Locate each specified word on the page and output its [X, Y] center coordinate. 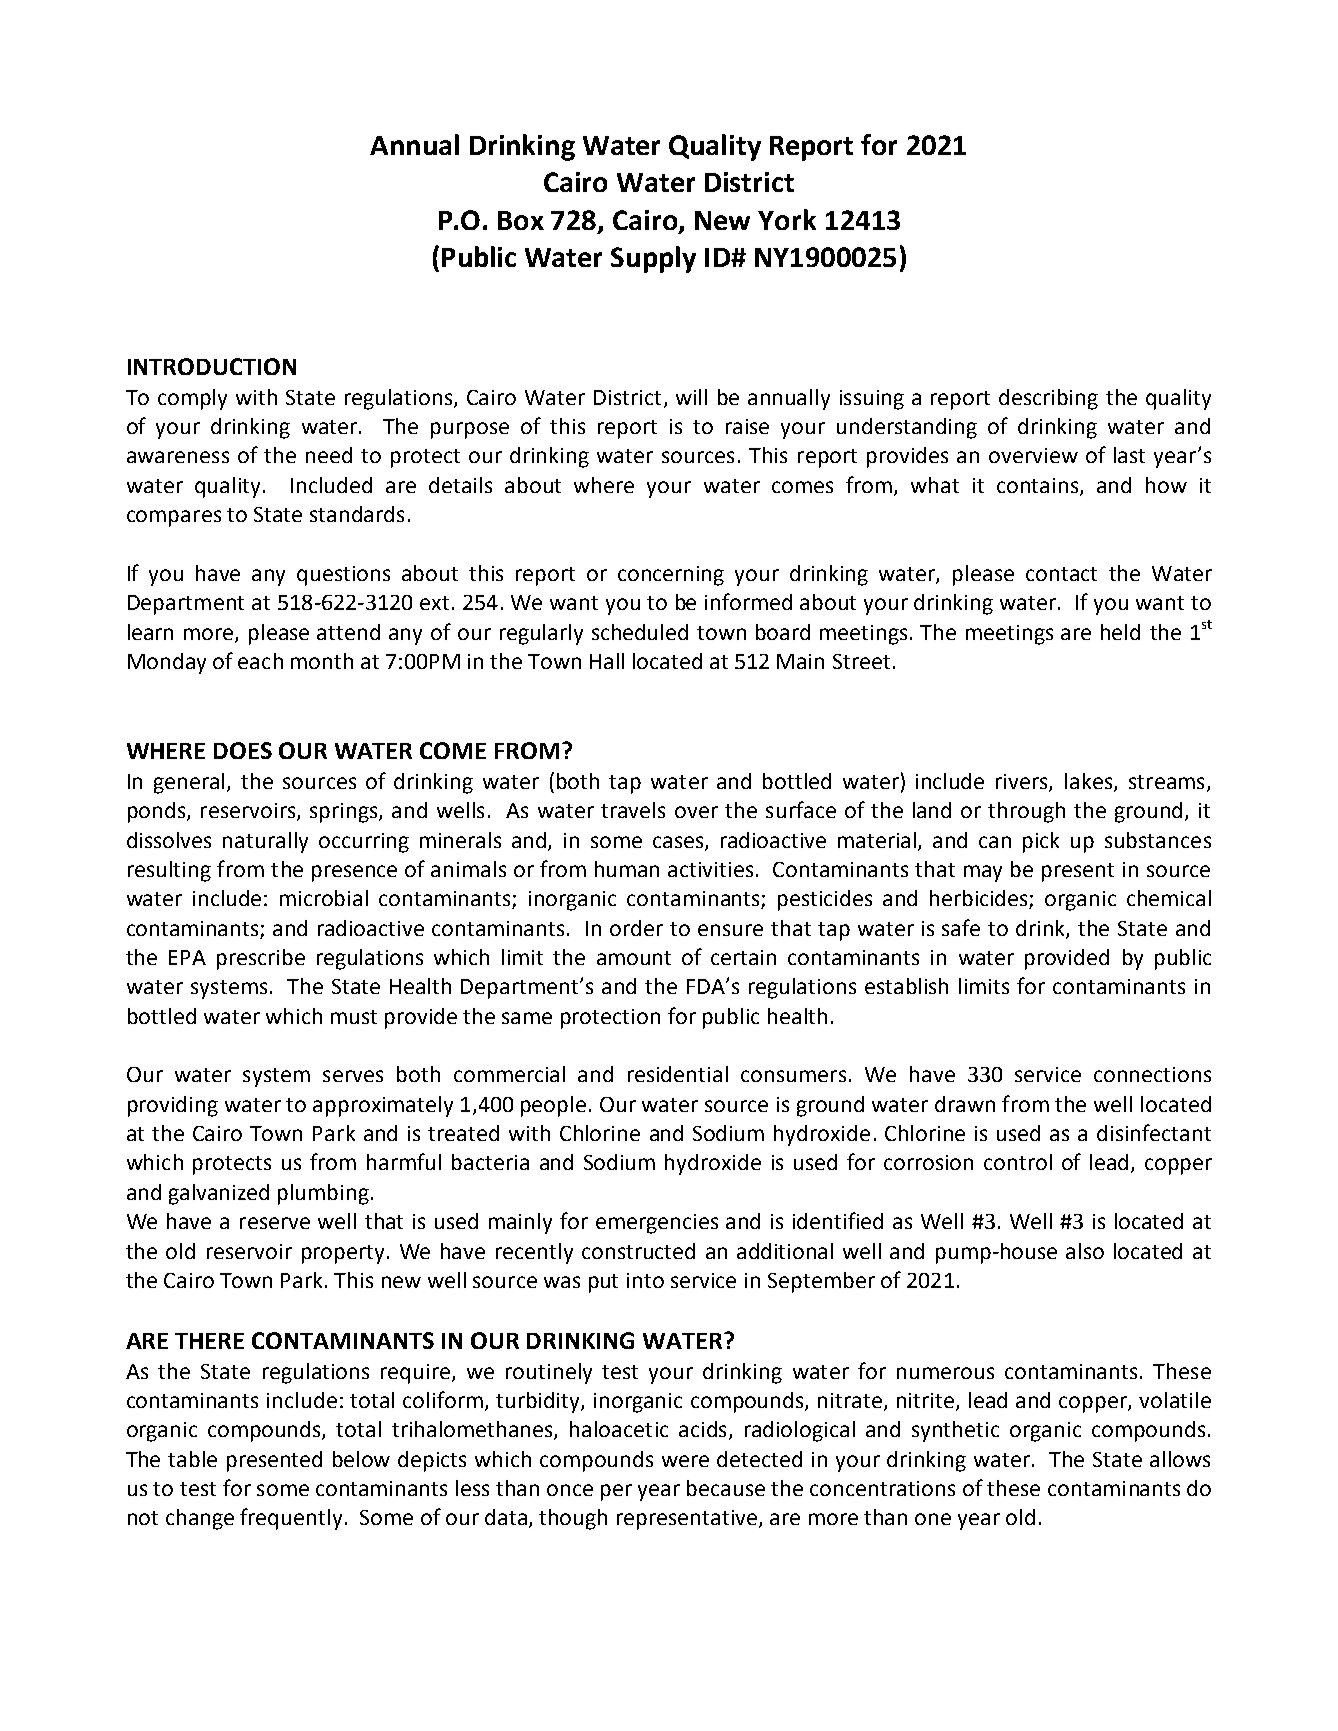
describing [1048, 399]
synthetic [955, 1431]
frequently [291, 1519]
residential [678, 1074]
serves [353, 1076]
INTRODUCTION [212, 366]
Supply [653, 259]
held [1120, 632]
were [685, 1461]
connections [1152, 1074]
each [260, 661]
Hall [607, 661]
